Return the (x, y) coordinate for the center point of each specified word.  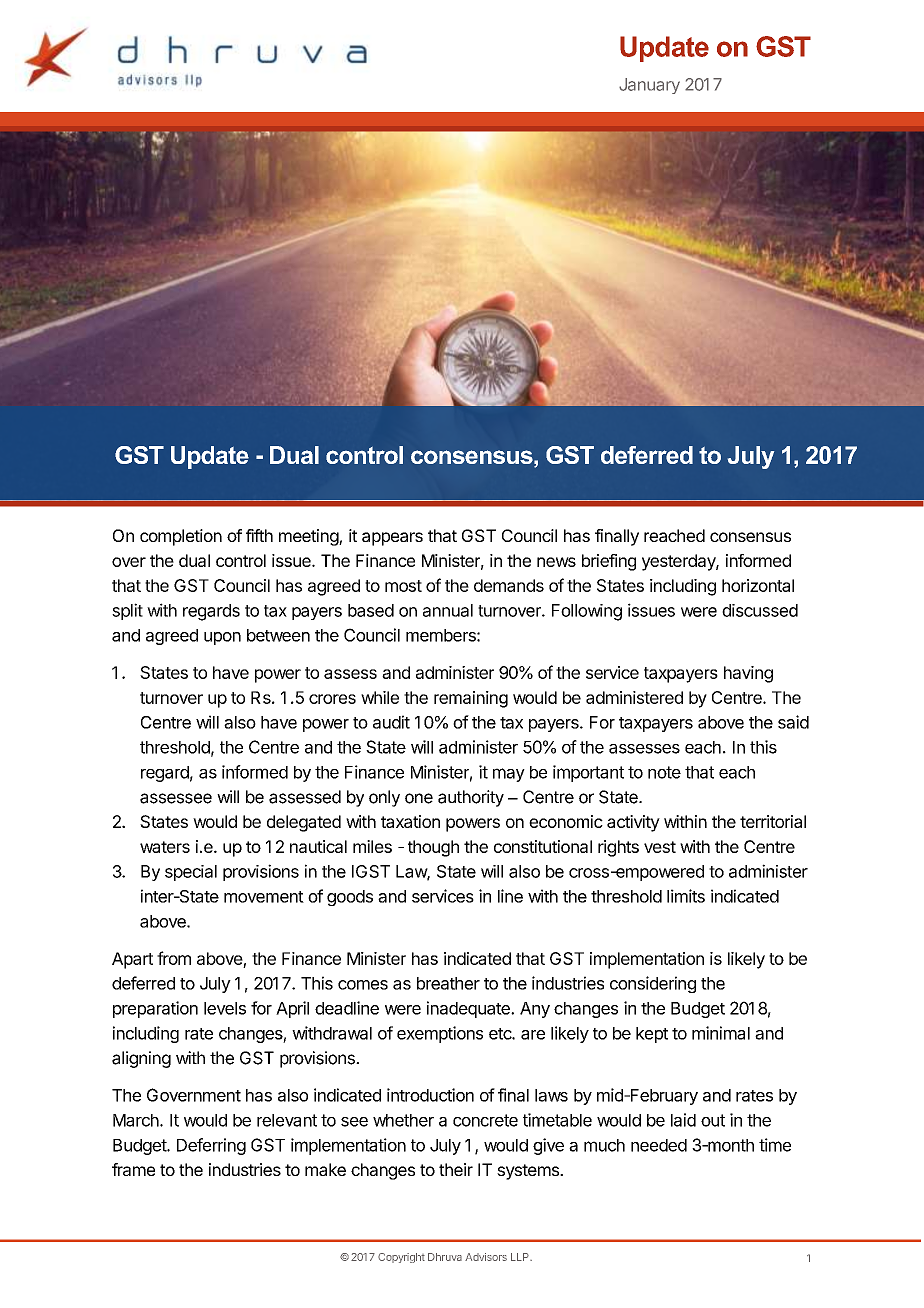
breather (448, 983)
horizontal (758, 585)
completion (181, 537)
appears (392, 539)
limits (686, 896)
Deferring (211, 1146)
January (649, 86)
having (748, 674)
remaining (471, 699)
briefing (609, 562)
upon (222, 638)
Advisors (486, 1257)
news (556, 562)
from (174, 958)
